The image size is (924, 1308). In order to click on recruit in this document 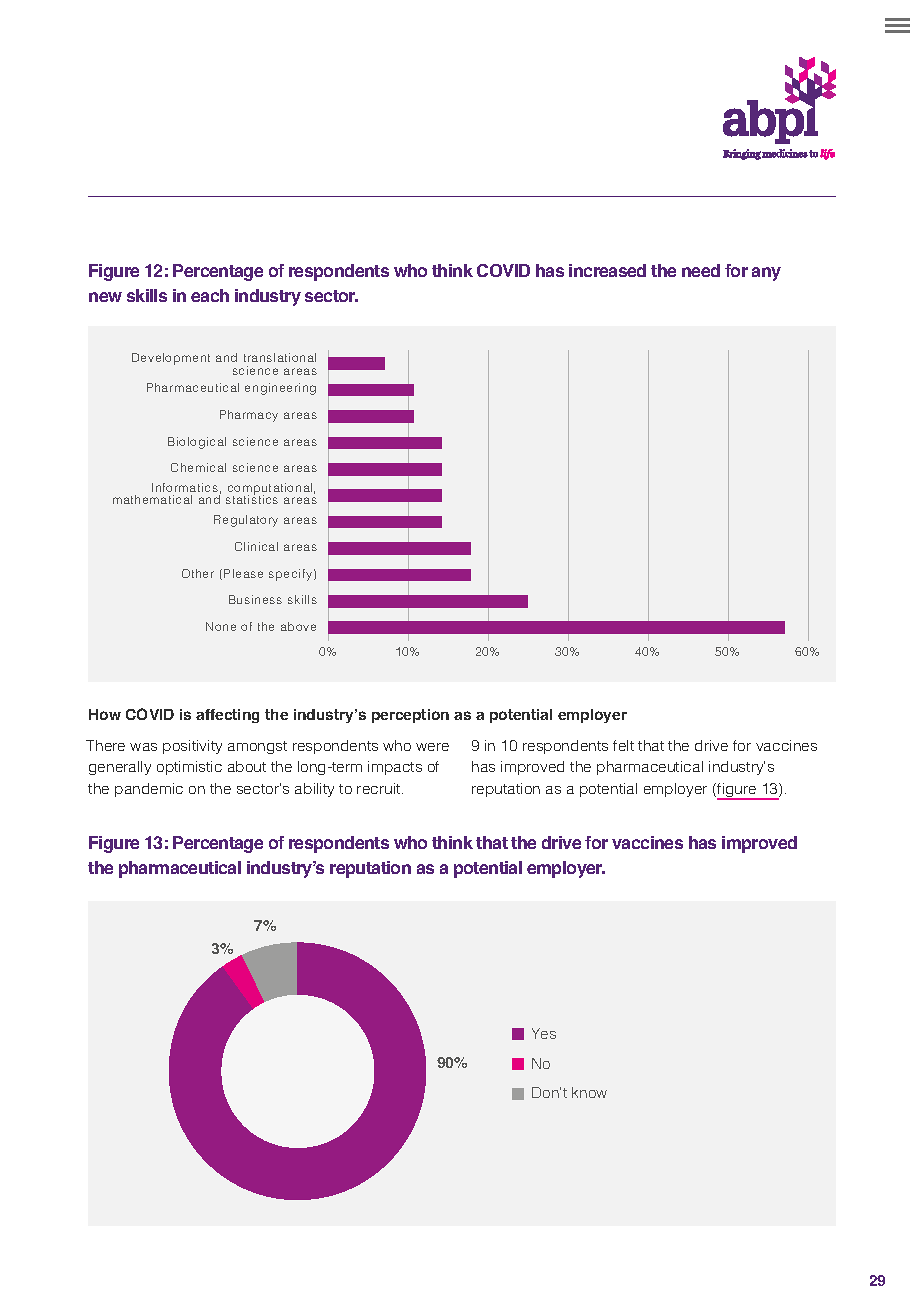, I will do `click(380, 788)`.
